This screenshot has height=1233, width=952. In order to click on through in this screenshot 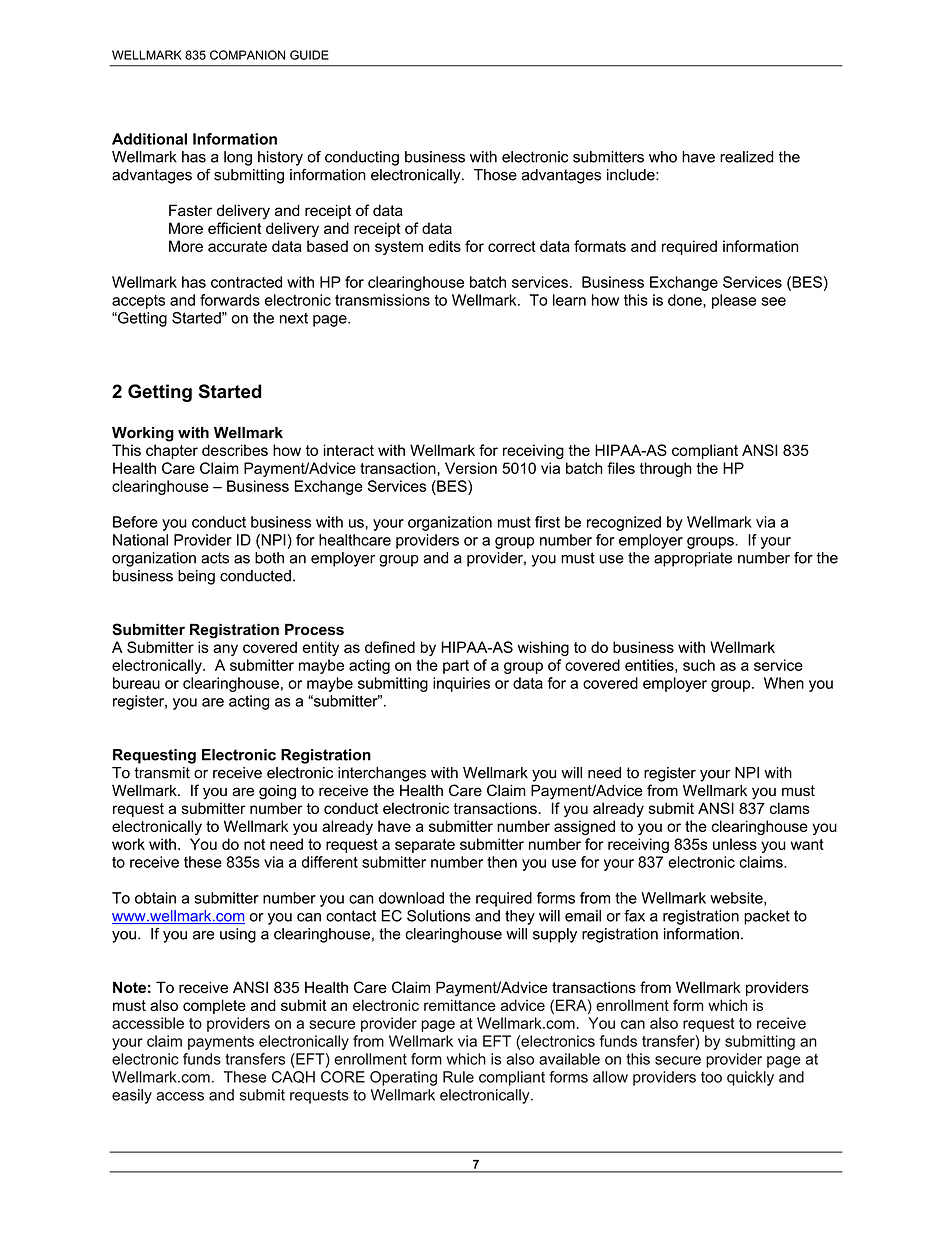, I will do `click(666, 469)`.
